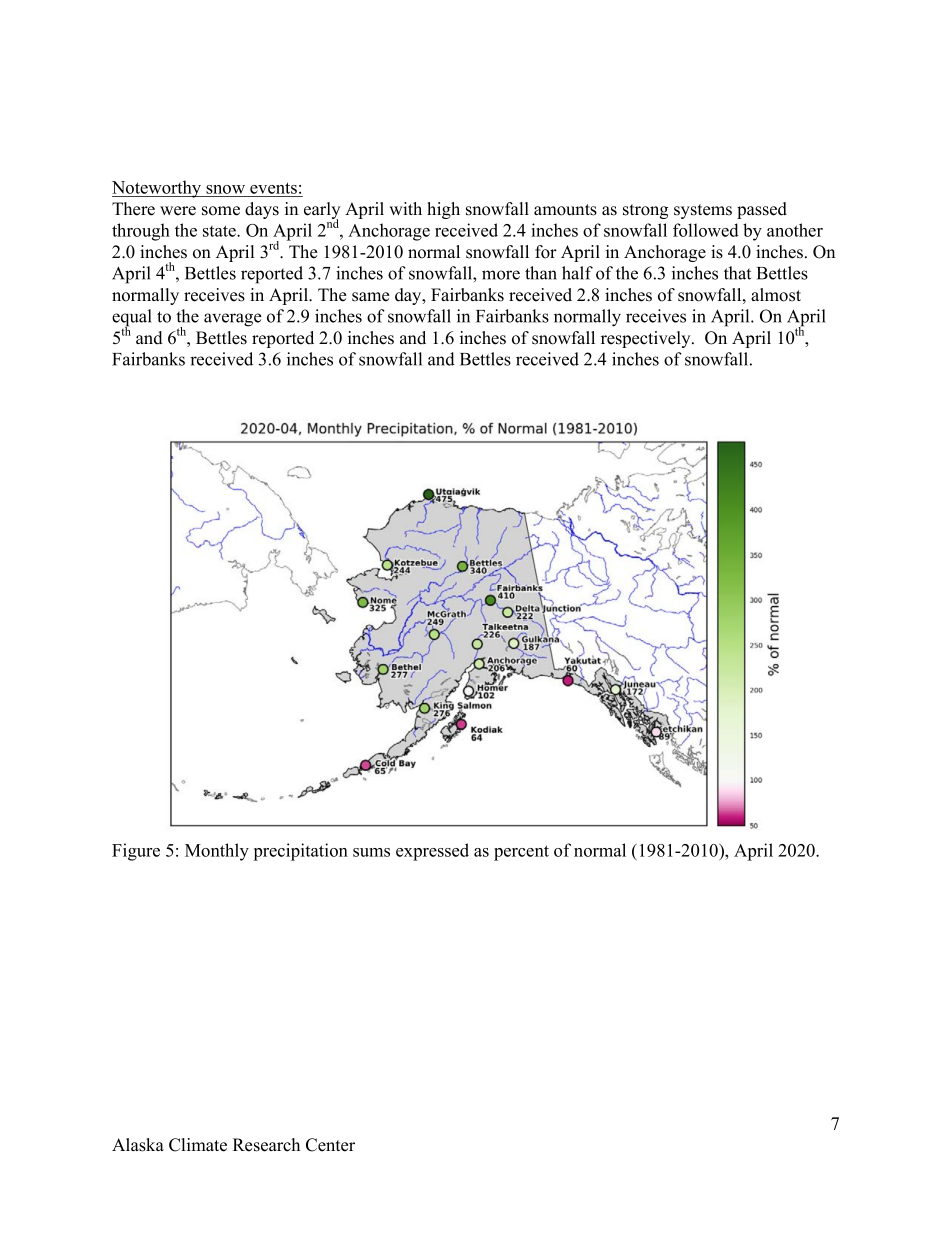 The width and height of the screenshot is (952, 1233). Describe the element at coordinates (233, 320) in the screenshot. I see `average` at that location.
